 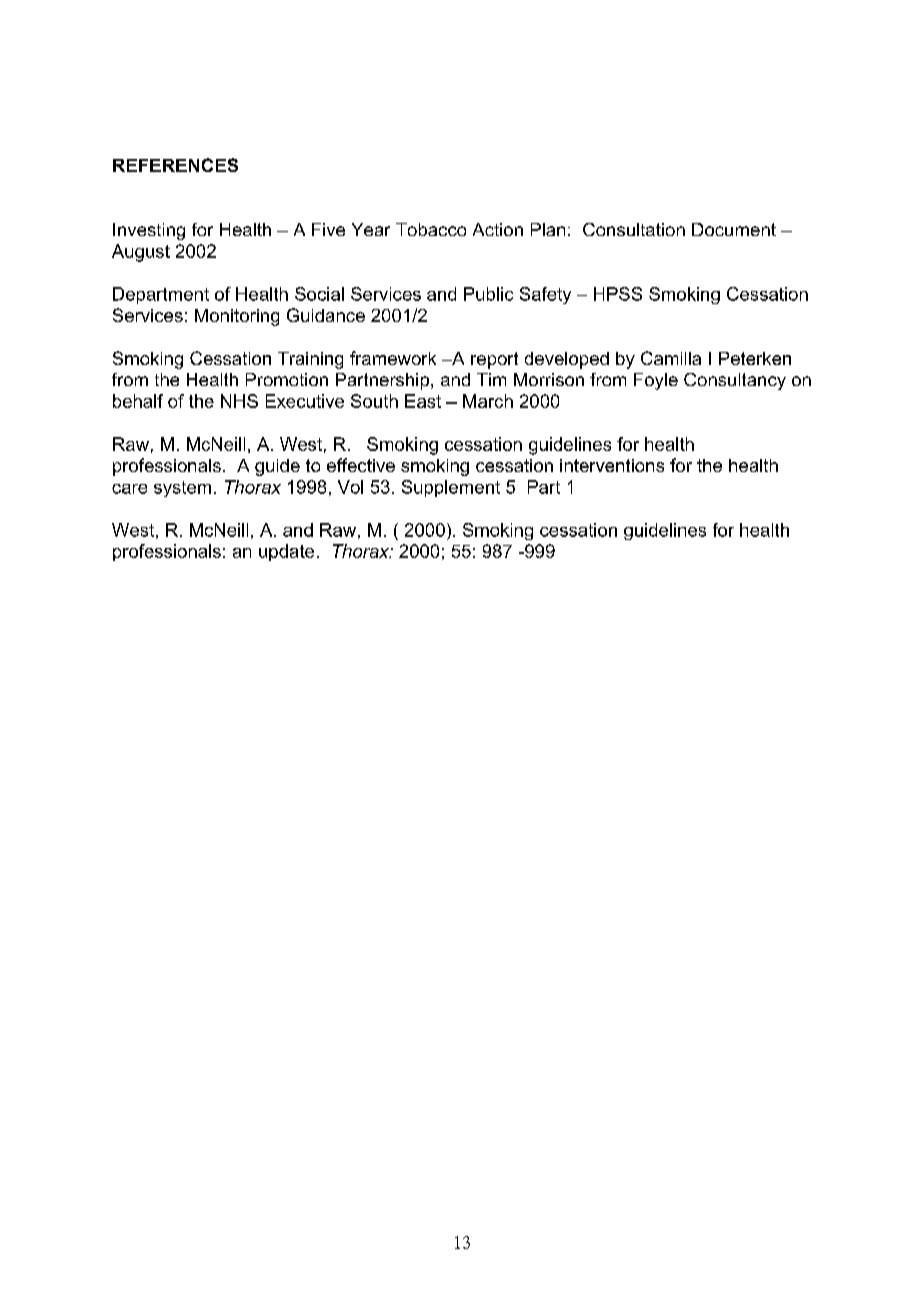 What do you see at coordinates (671, 358) in the page?
I see `Camilla` at bounding box center [671, 358].
